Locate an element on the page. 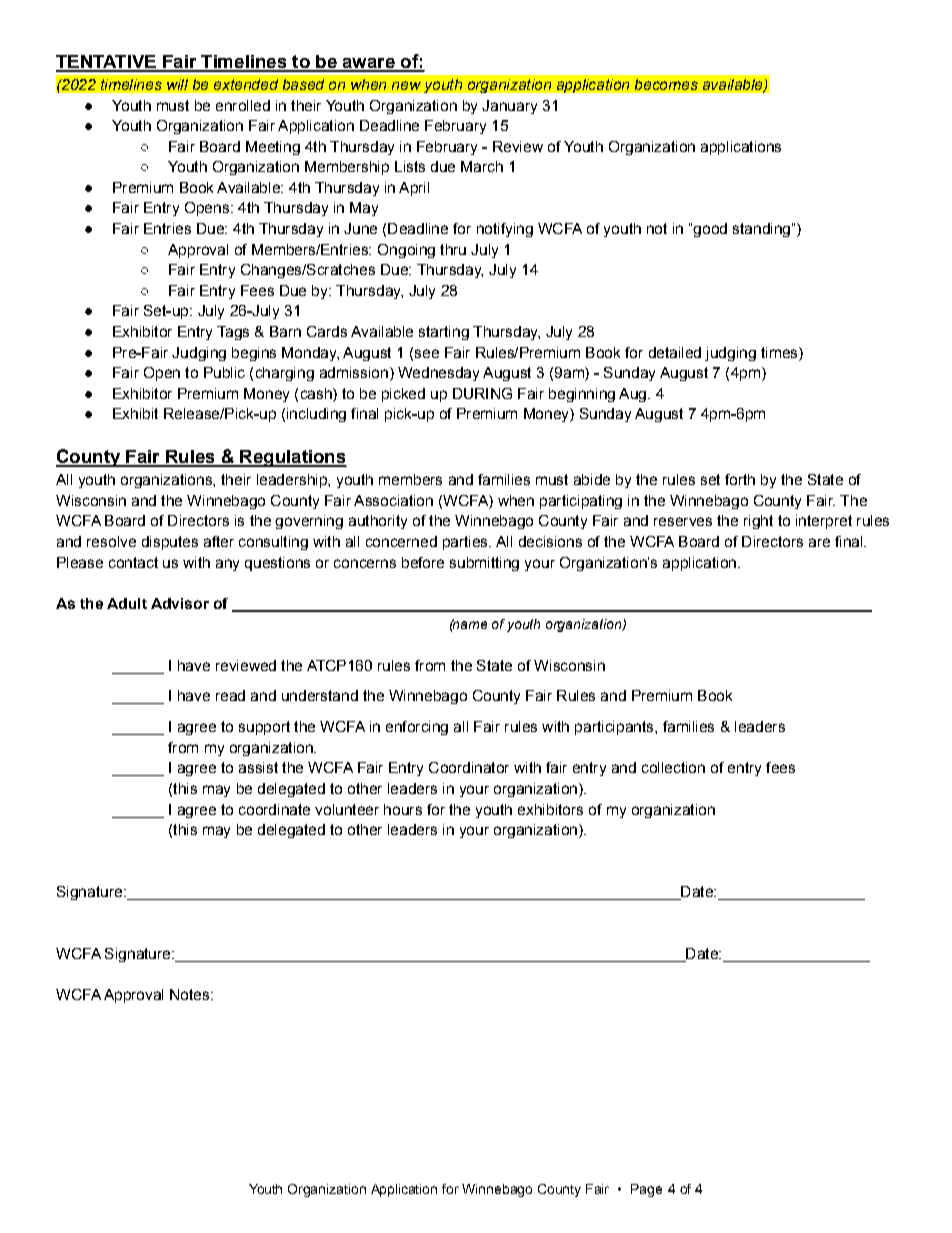  Wednesday is located at coordinates (438, 374).
